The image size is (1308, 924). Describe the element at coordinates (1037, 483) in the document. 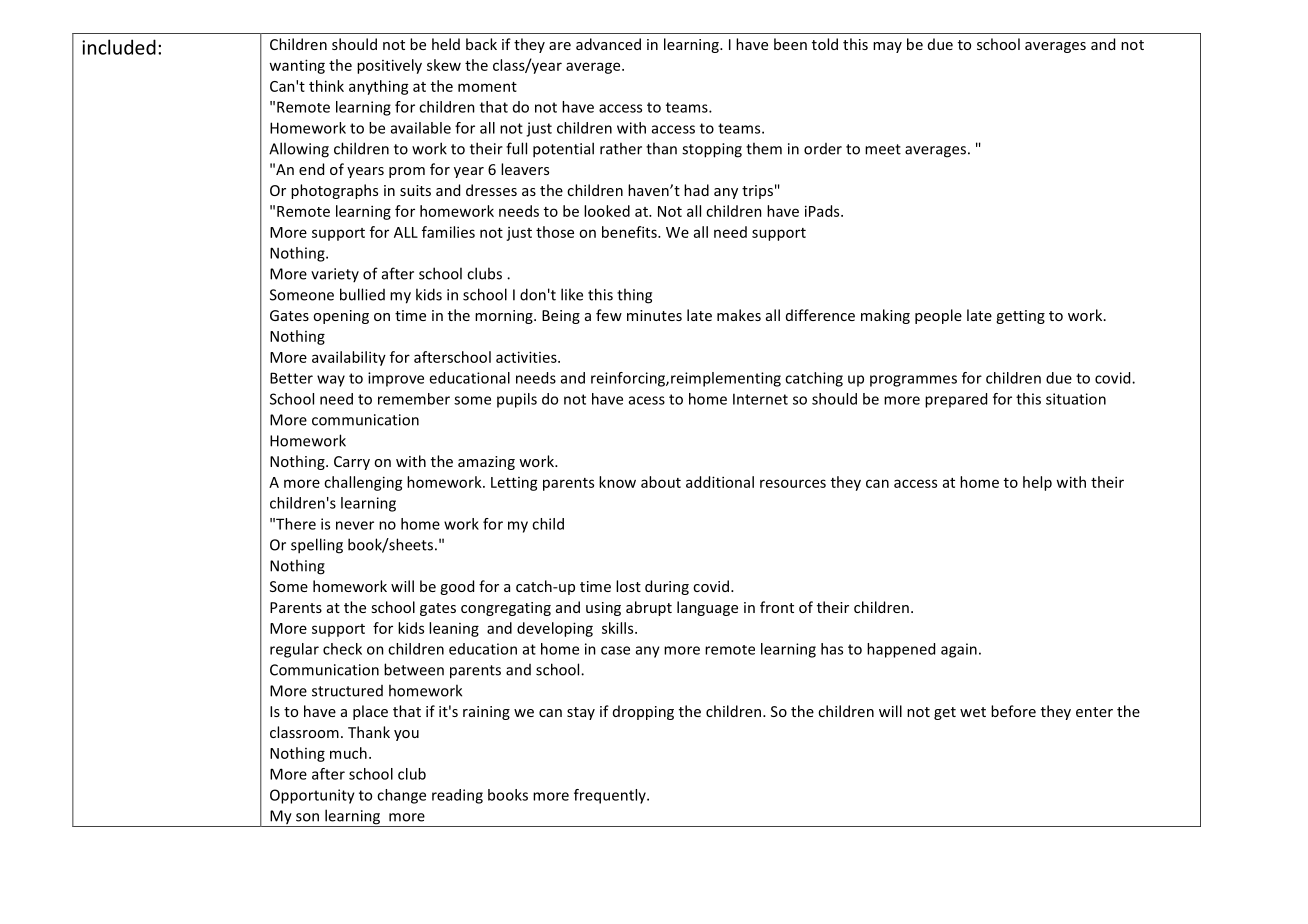

I see `help` at that location.
